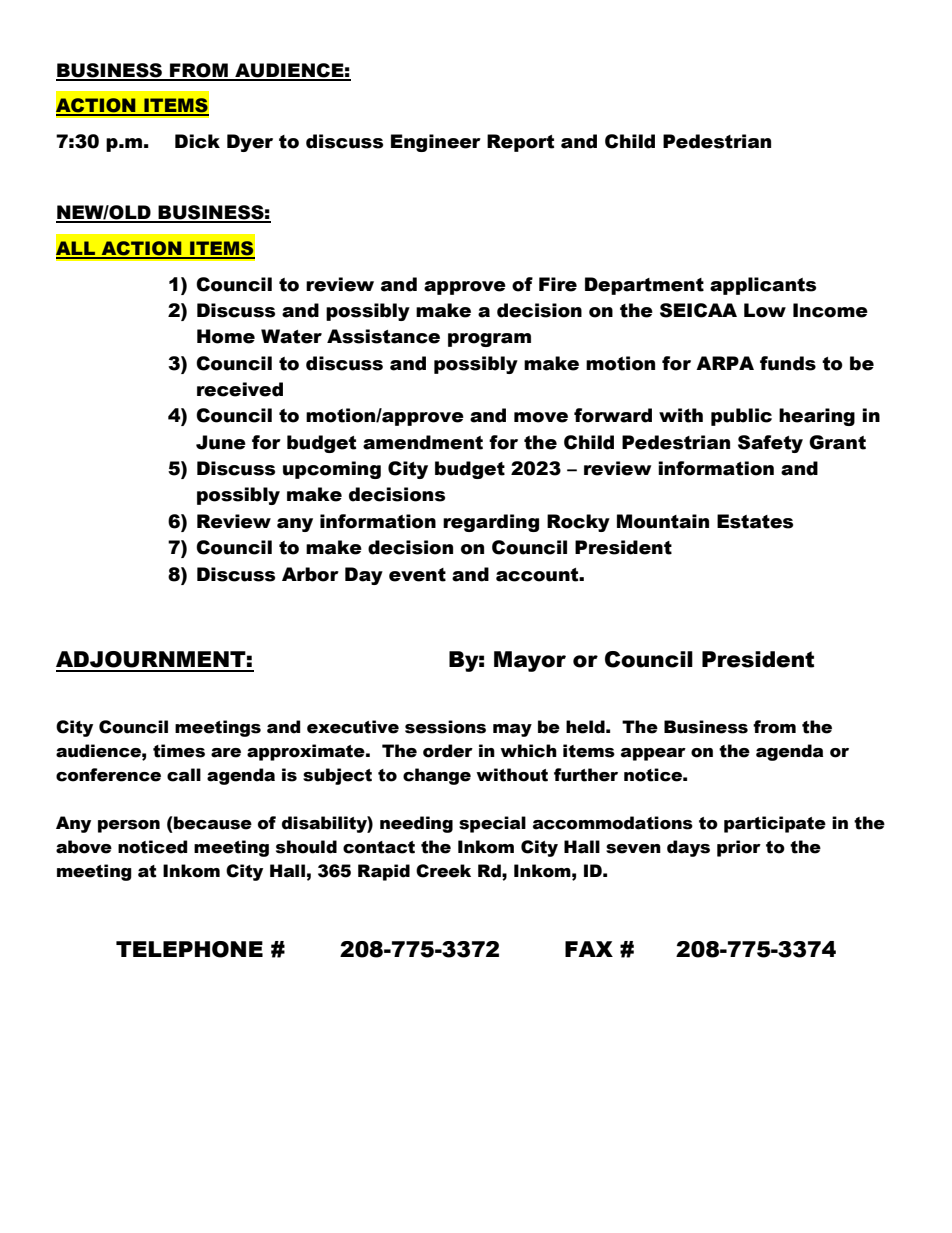  I want to click on Creek, so click(443, 871).
